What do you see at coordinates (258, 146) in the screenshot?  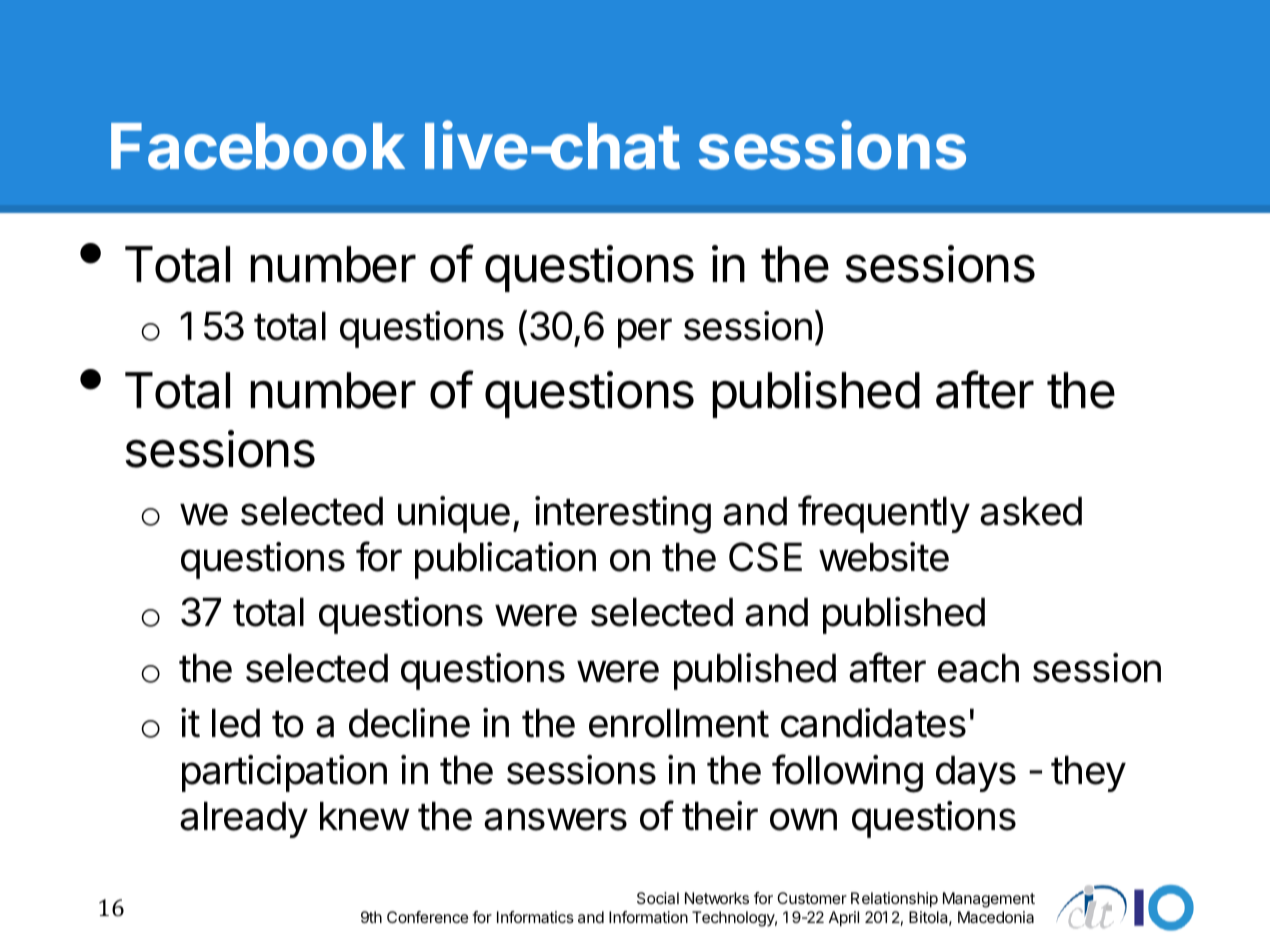 I see `Facebook` at bounding box center [258, 146].
